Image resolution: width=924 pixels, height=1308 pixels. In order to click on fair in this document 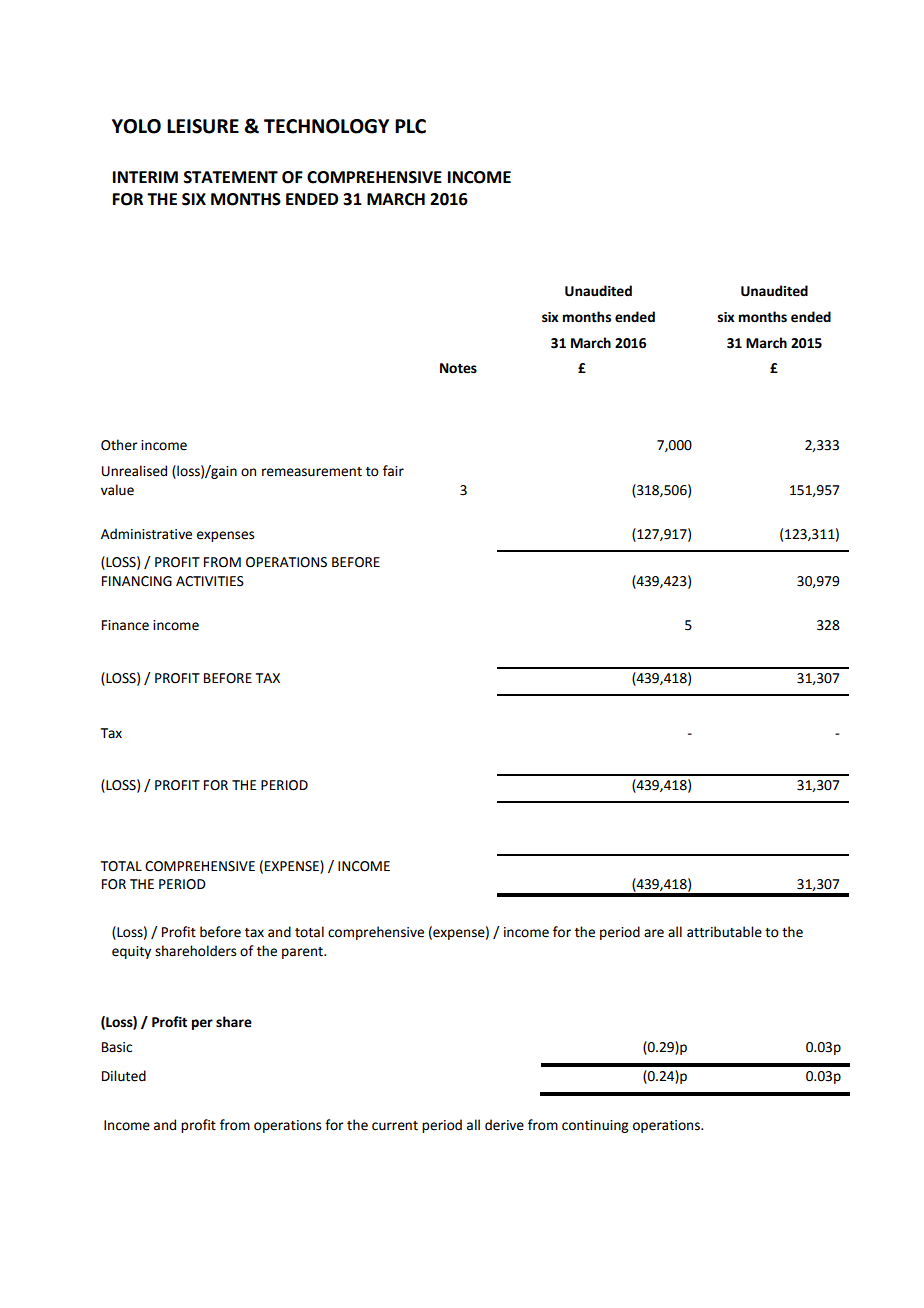, I will do `click(393, 471)`.
